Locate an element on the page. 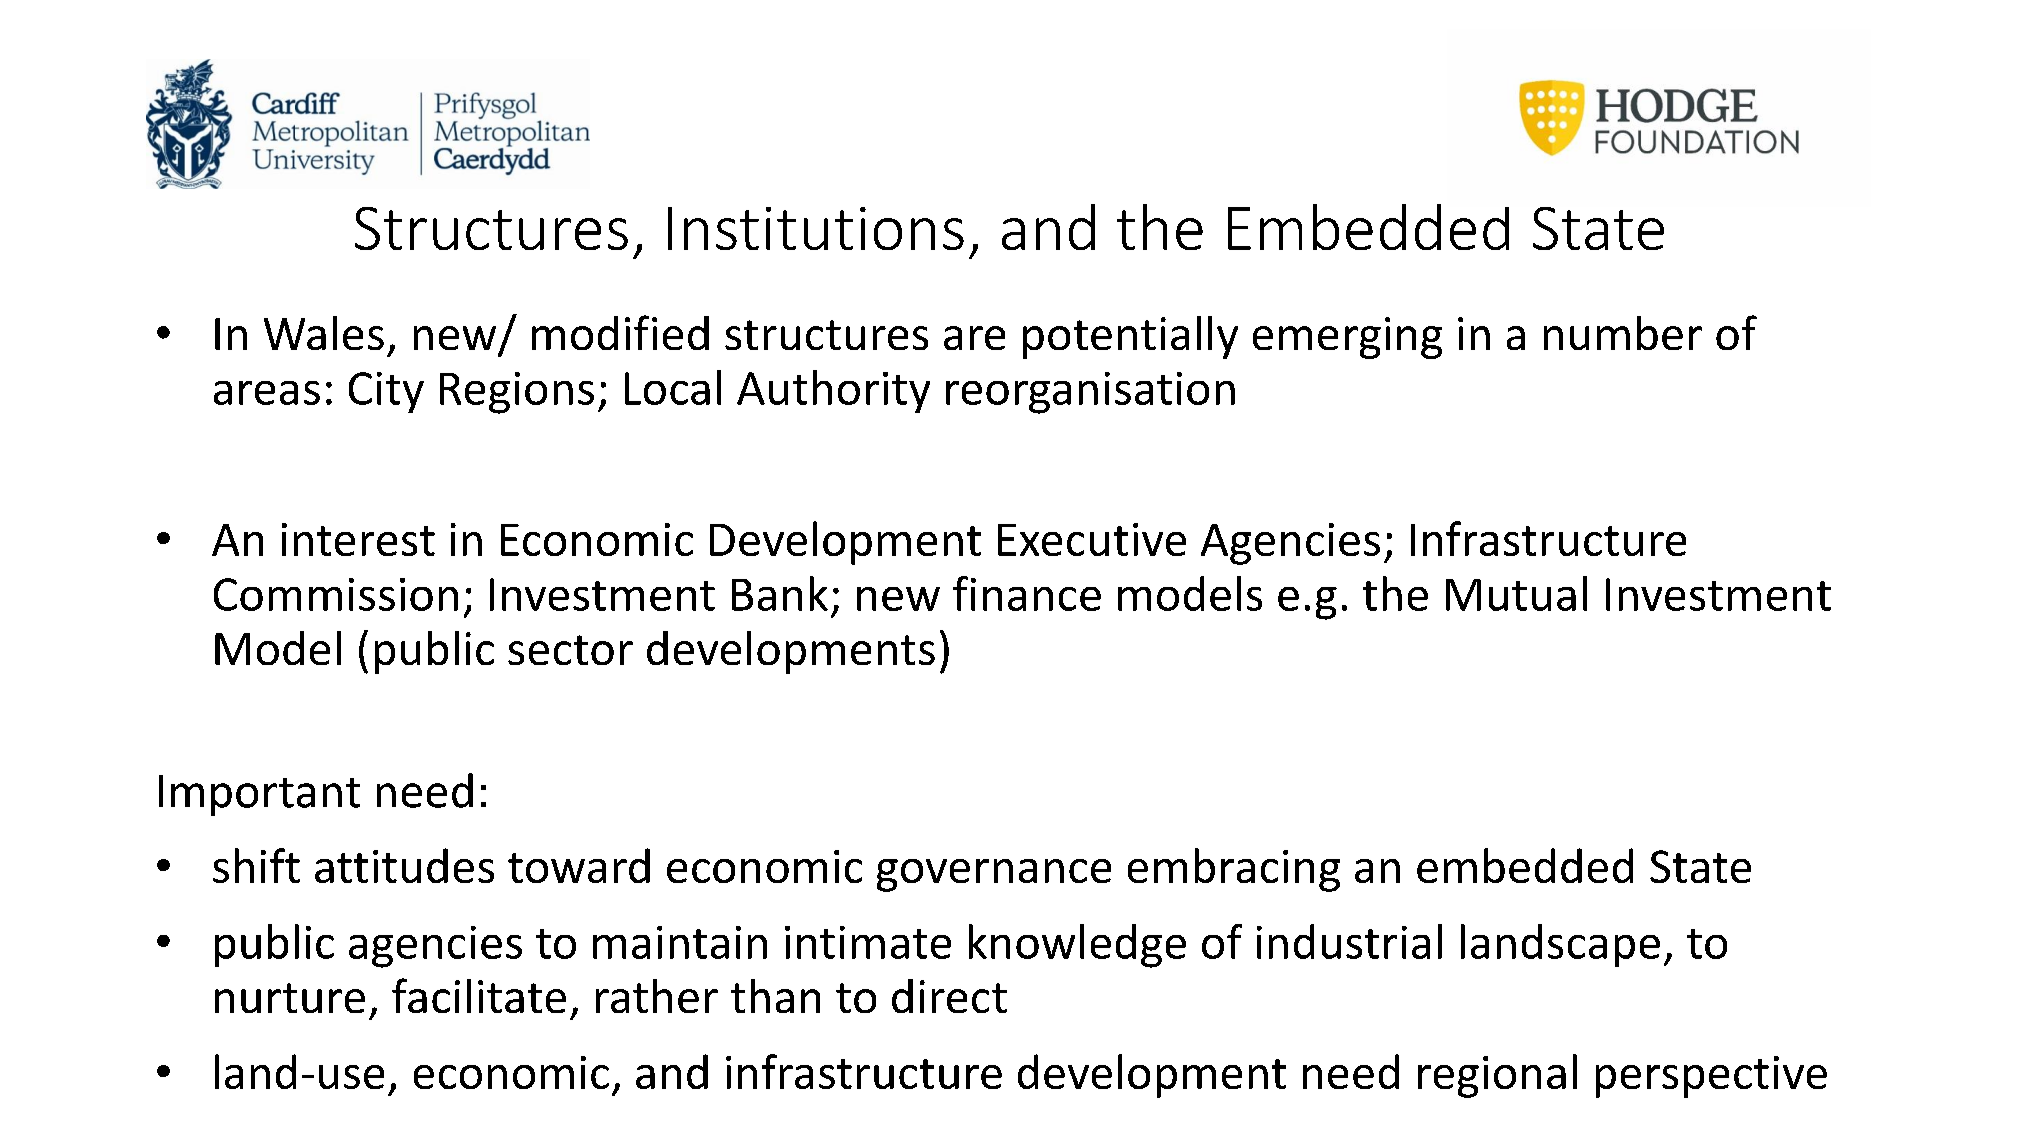  Wales is located at coordinates (324, 333).
